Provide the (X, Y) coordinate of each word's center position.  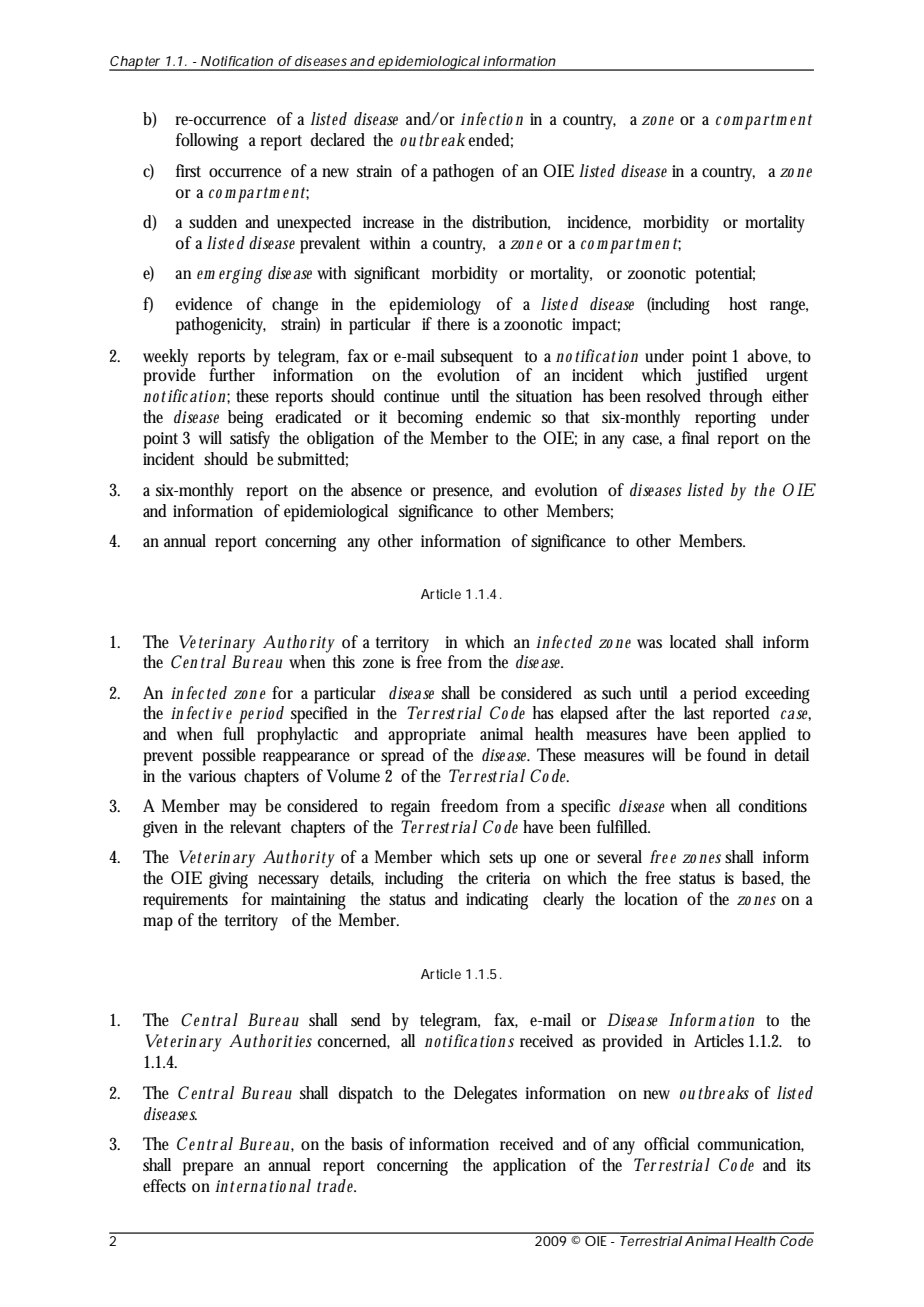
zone (378, 663)
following (207, 142)
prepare (208, 1169)
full (233, 734)
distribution (511, 222)
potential (725, 275)
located (693, 642)
